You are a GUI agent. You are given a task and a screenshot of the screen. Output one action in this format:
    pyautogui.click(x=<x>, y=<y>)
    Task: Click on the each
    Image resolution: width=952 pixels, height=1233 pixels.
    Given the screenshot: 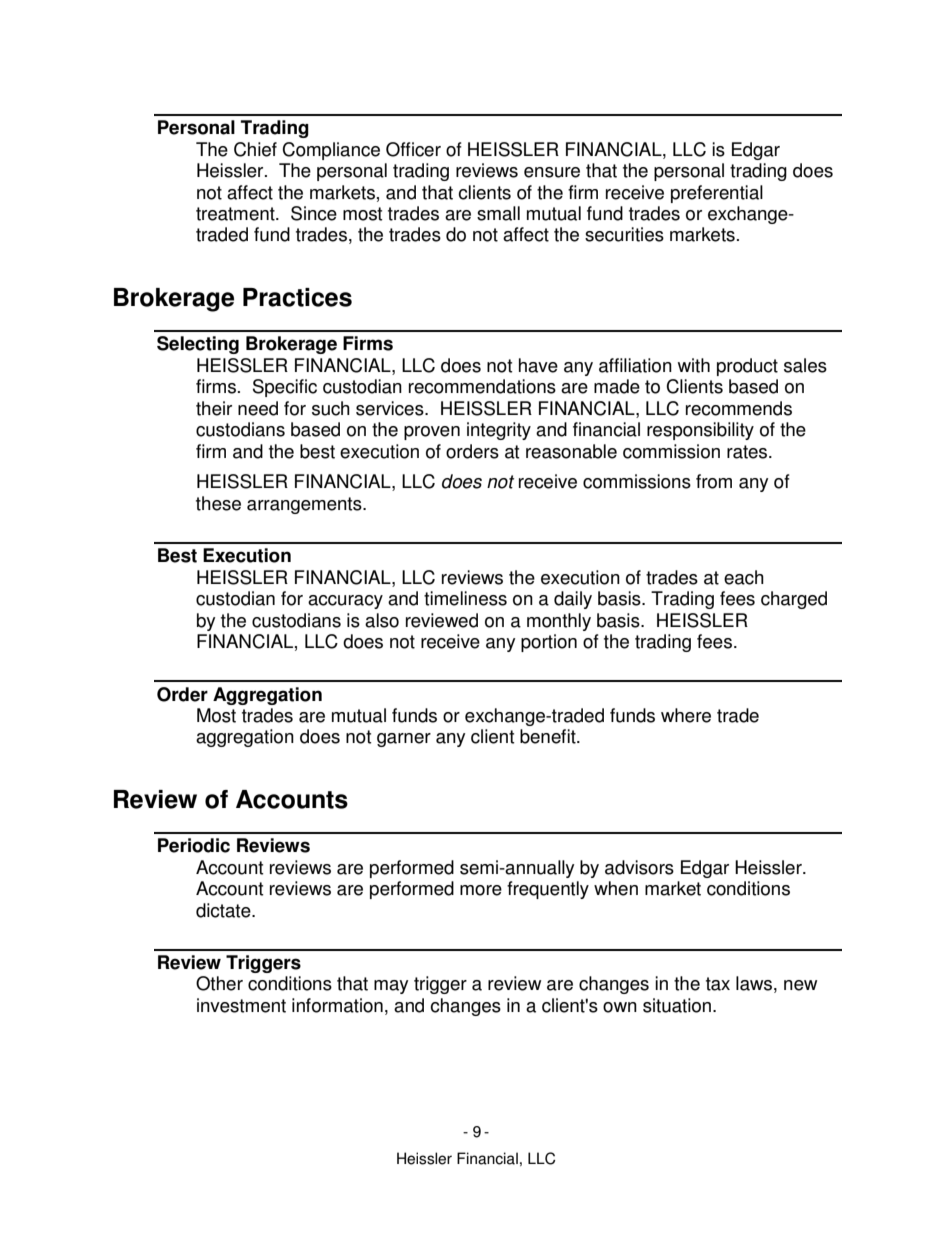 What is the action you would take?
    pyautogui.click(x=744, y=577)
